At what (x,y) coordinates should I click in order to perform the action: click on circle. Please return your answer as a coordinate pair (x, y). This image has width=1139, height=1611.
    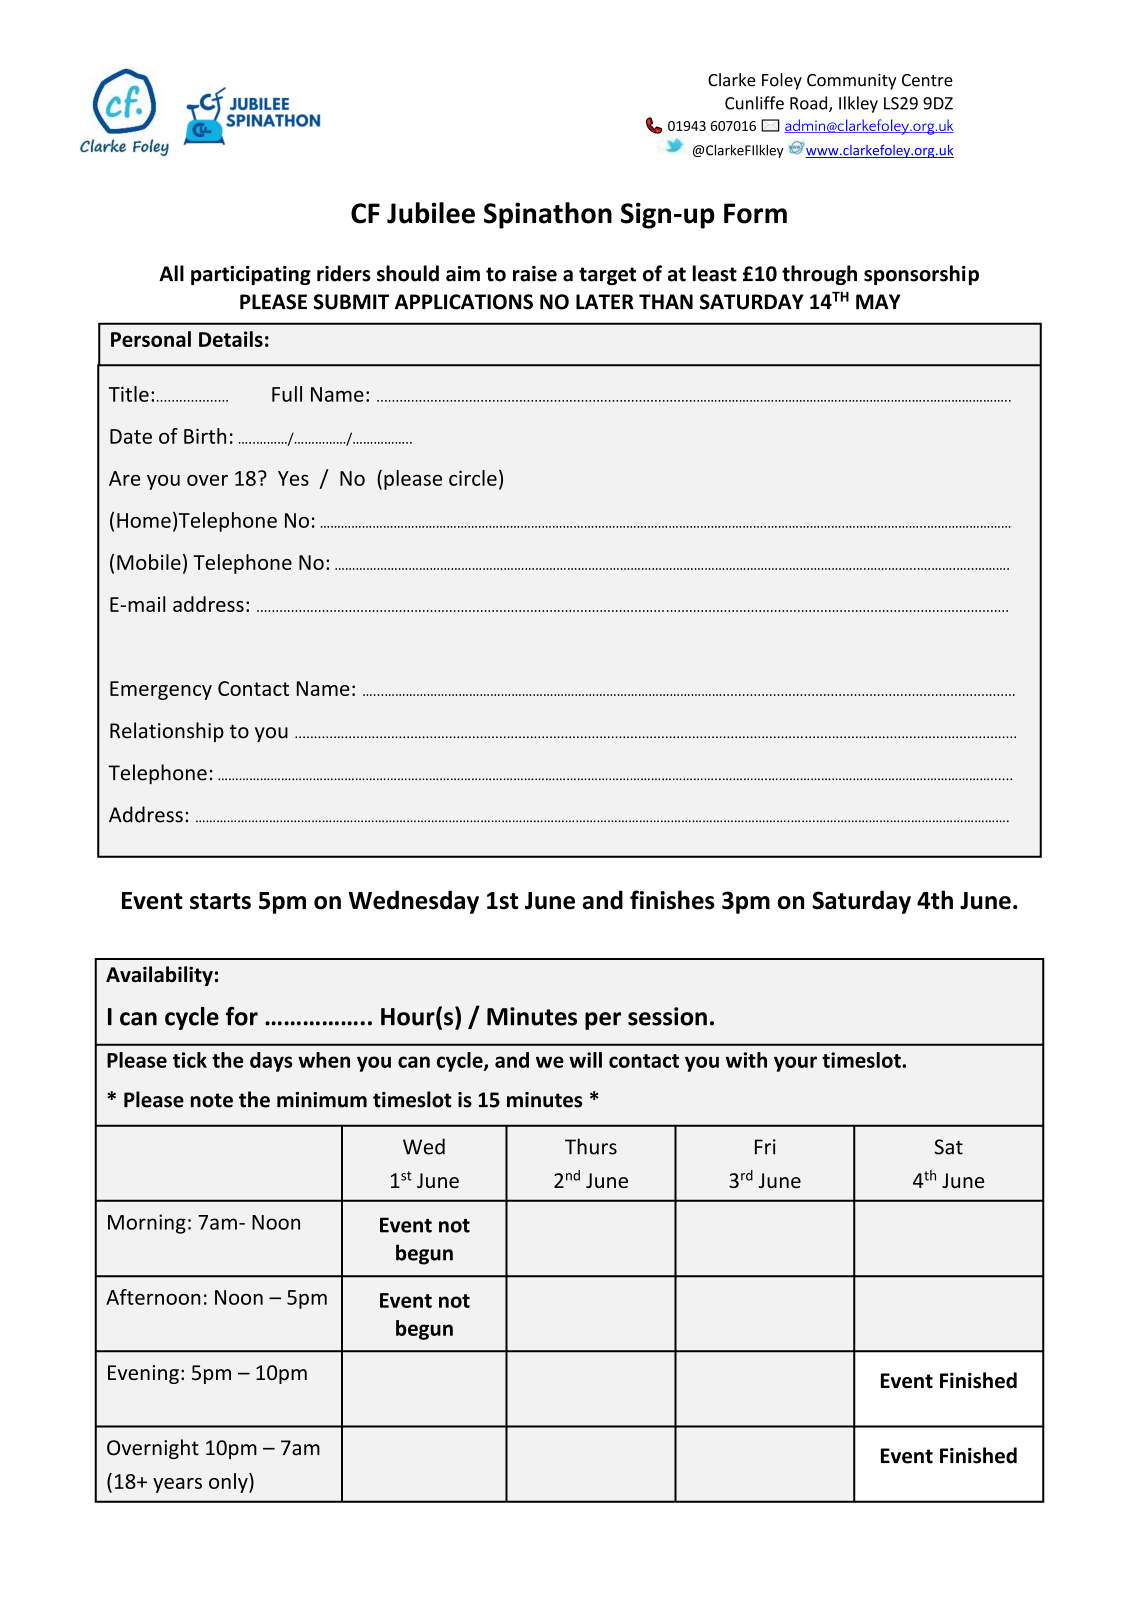
    Looking at the image, I should click on (473, 478).
